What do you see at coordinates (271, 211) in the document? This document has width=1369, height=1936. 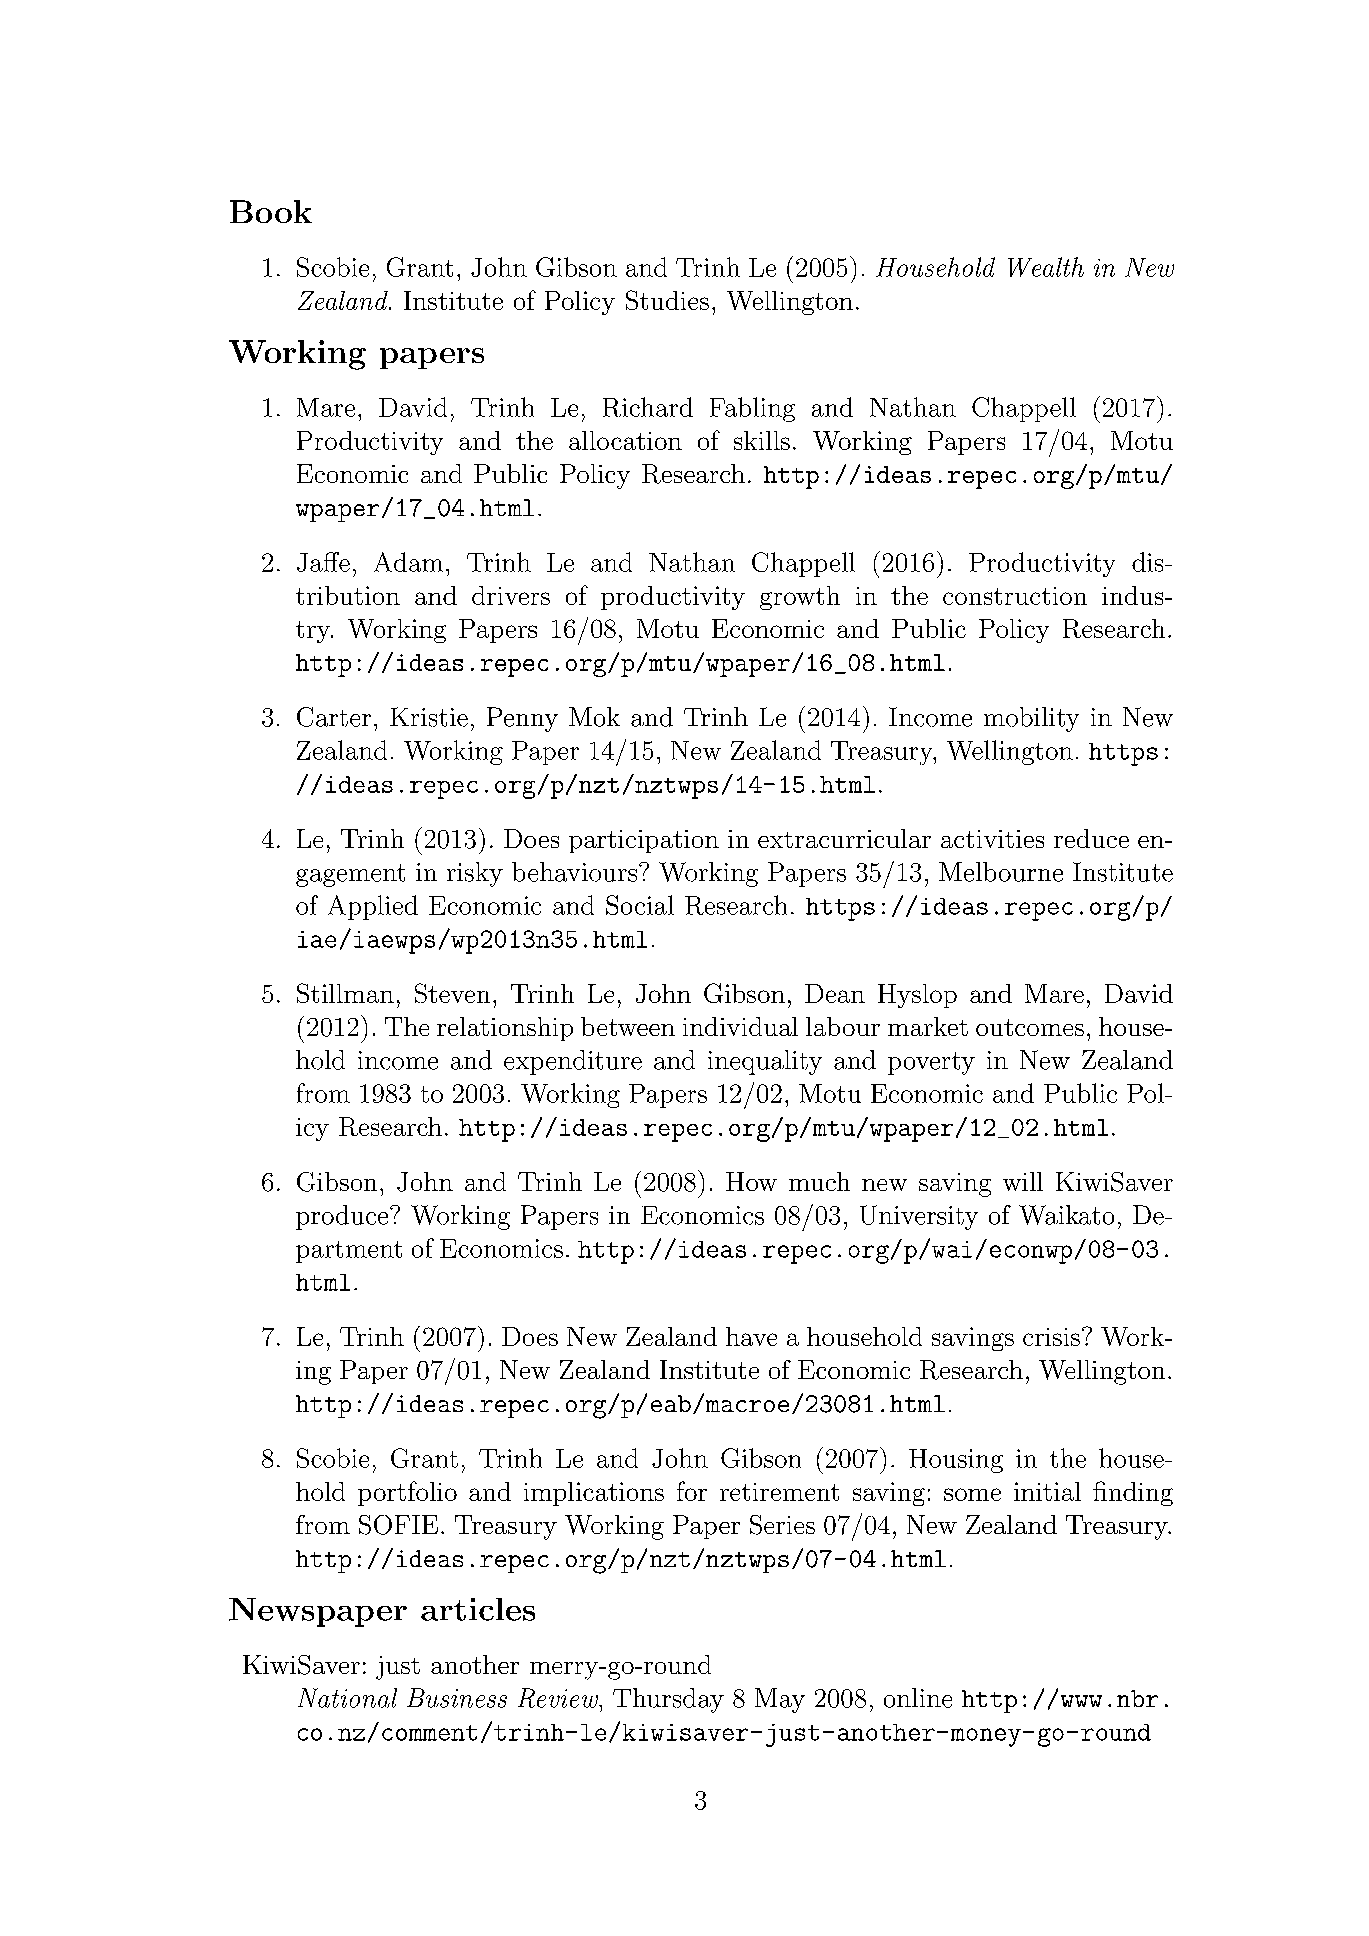 I see `Book` at bounding box center [271, 211].
